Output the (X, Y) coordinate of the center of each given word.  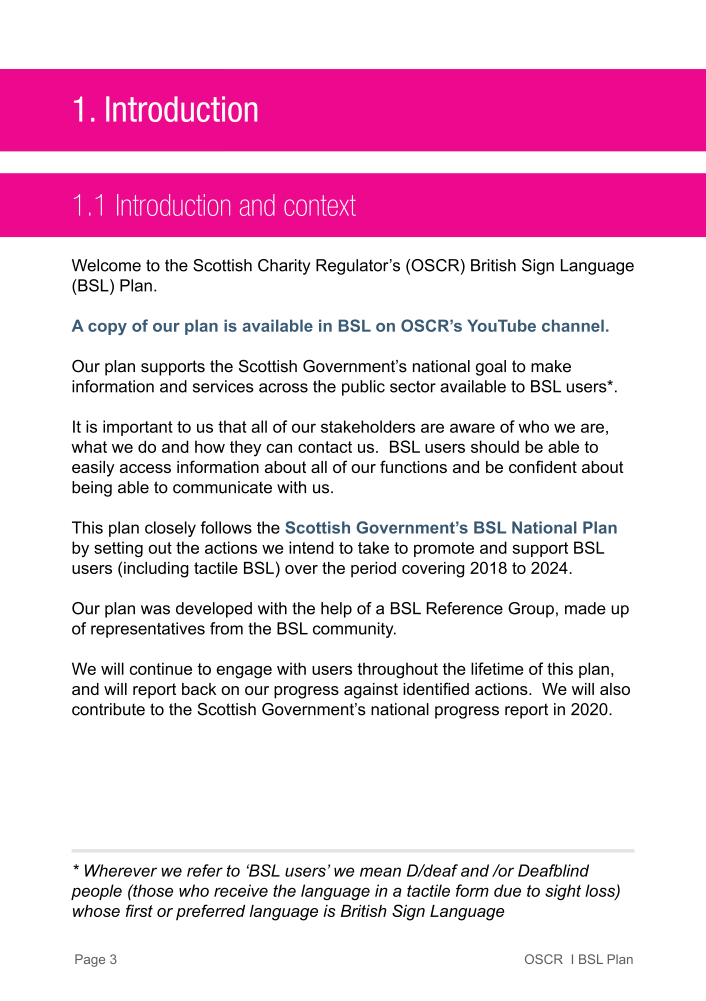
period (373, 569)
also (615, 689)
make (551, 366)
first (139, 910)
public (363, 388)
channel (573, 325)
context (320, 205)
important (138, 428)
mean (380, 872)
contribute (108, 709)
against (371, 691)
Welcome (106, 265)
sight (563, 892)
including (156, 570)
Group (531, 610)
